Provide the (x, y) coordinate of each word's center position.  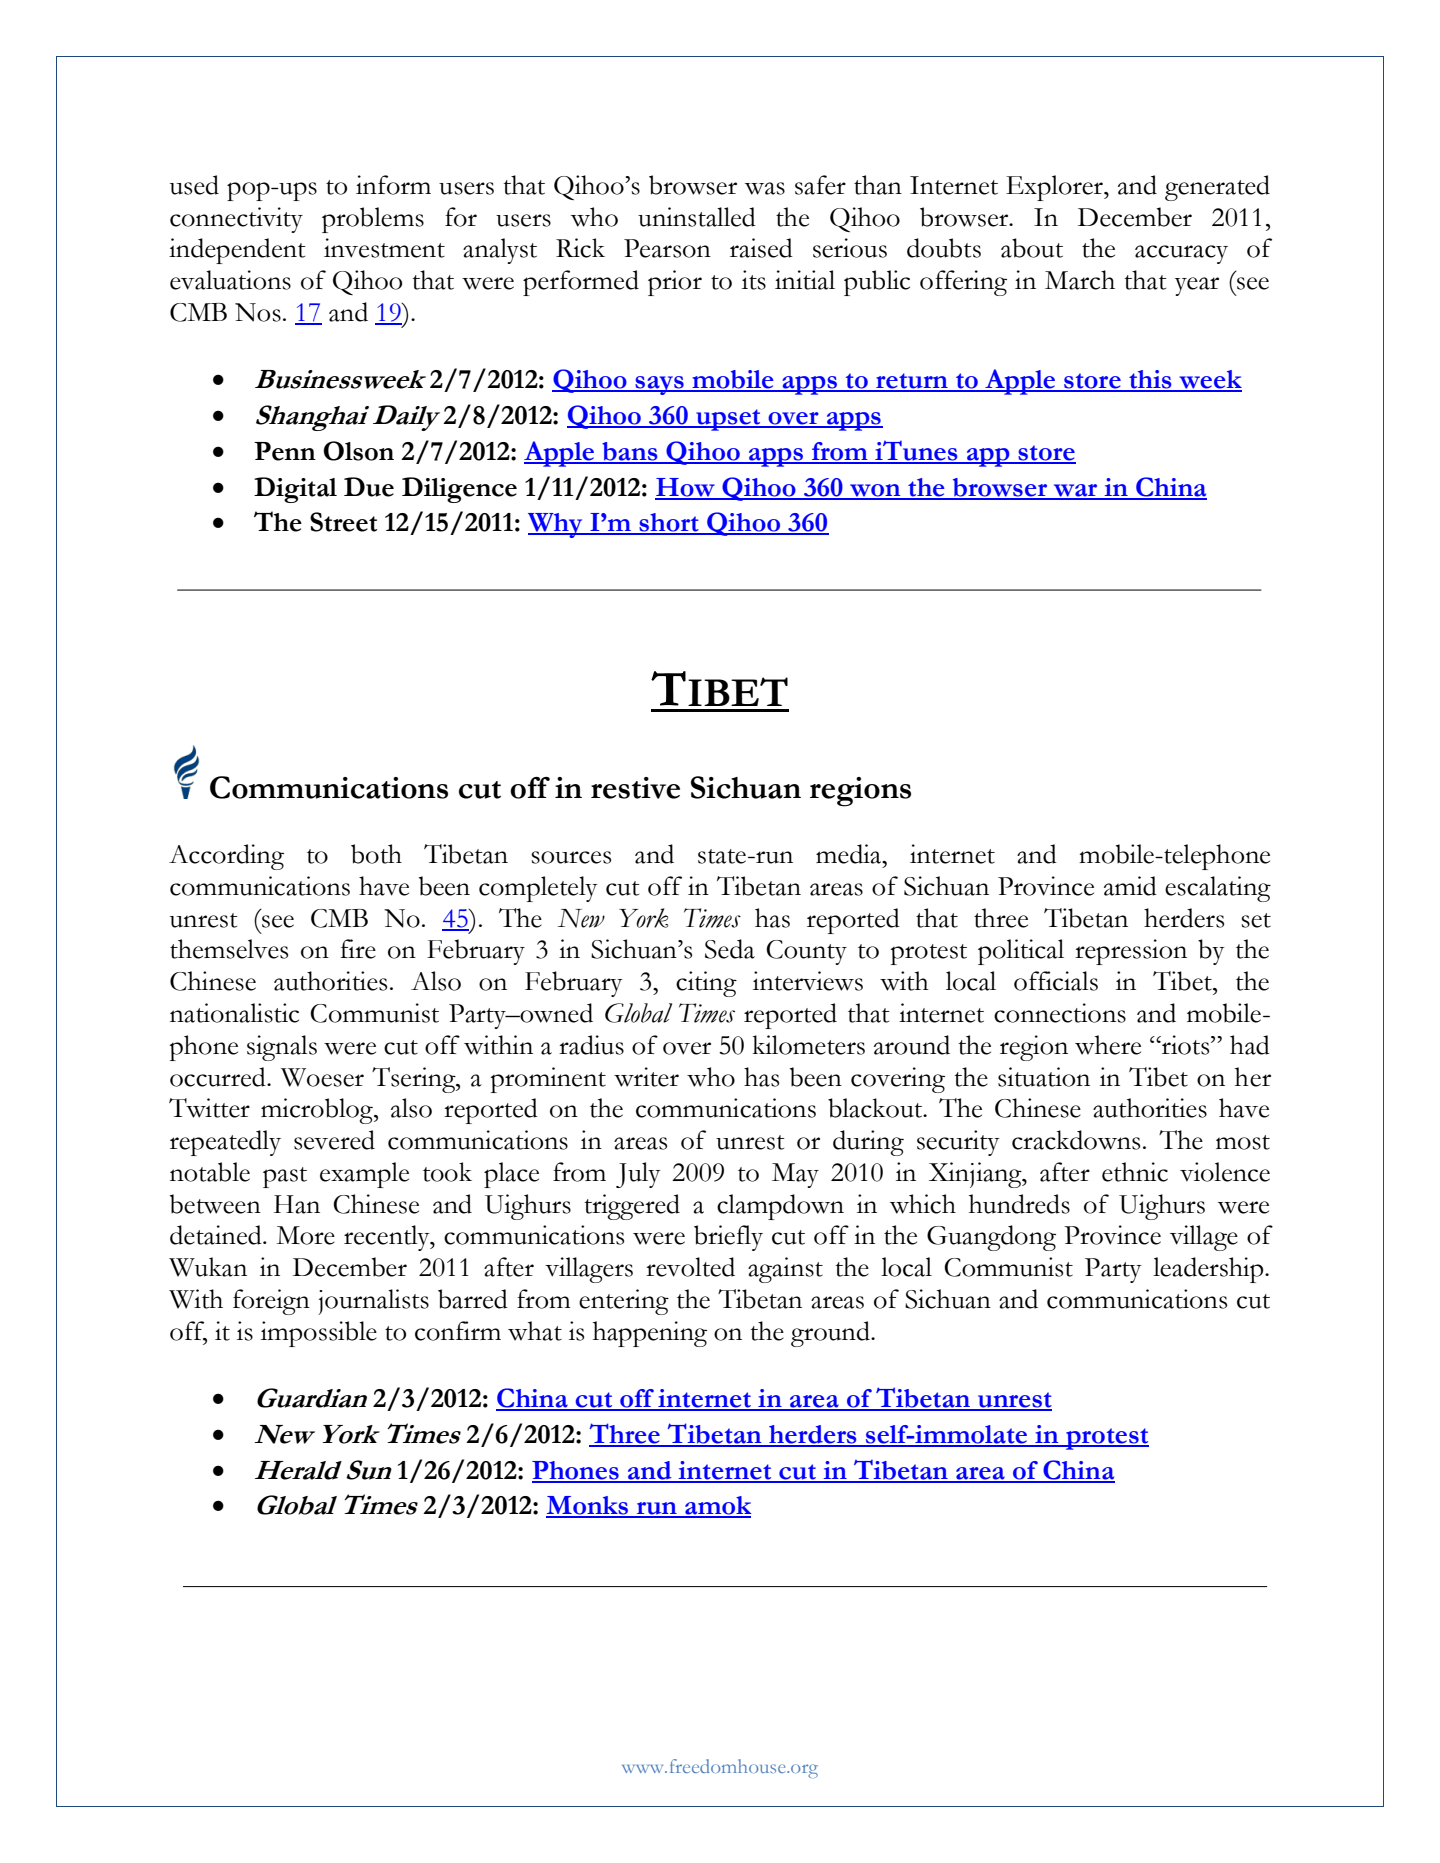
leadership (1209, 1270)
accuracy (1181, 254)
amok (717, 1506)
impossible (319, 1334)
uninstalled (697, 217)
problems (373, 220)
